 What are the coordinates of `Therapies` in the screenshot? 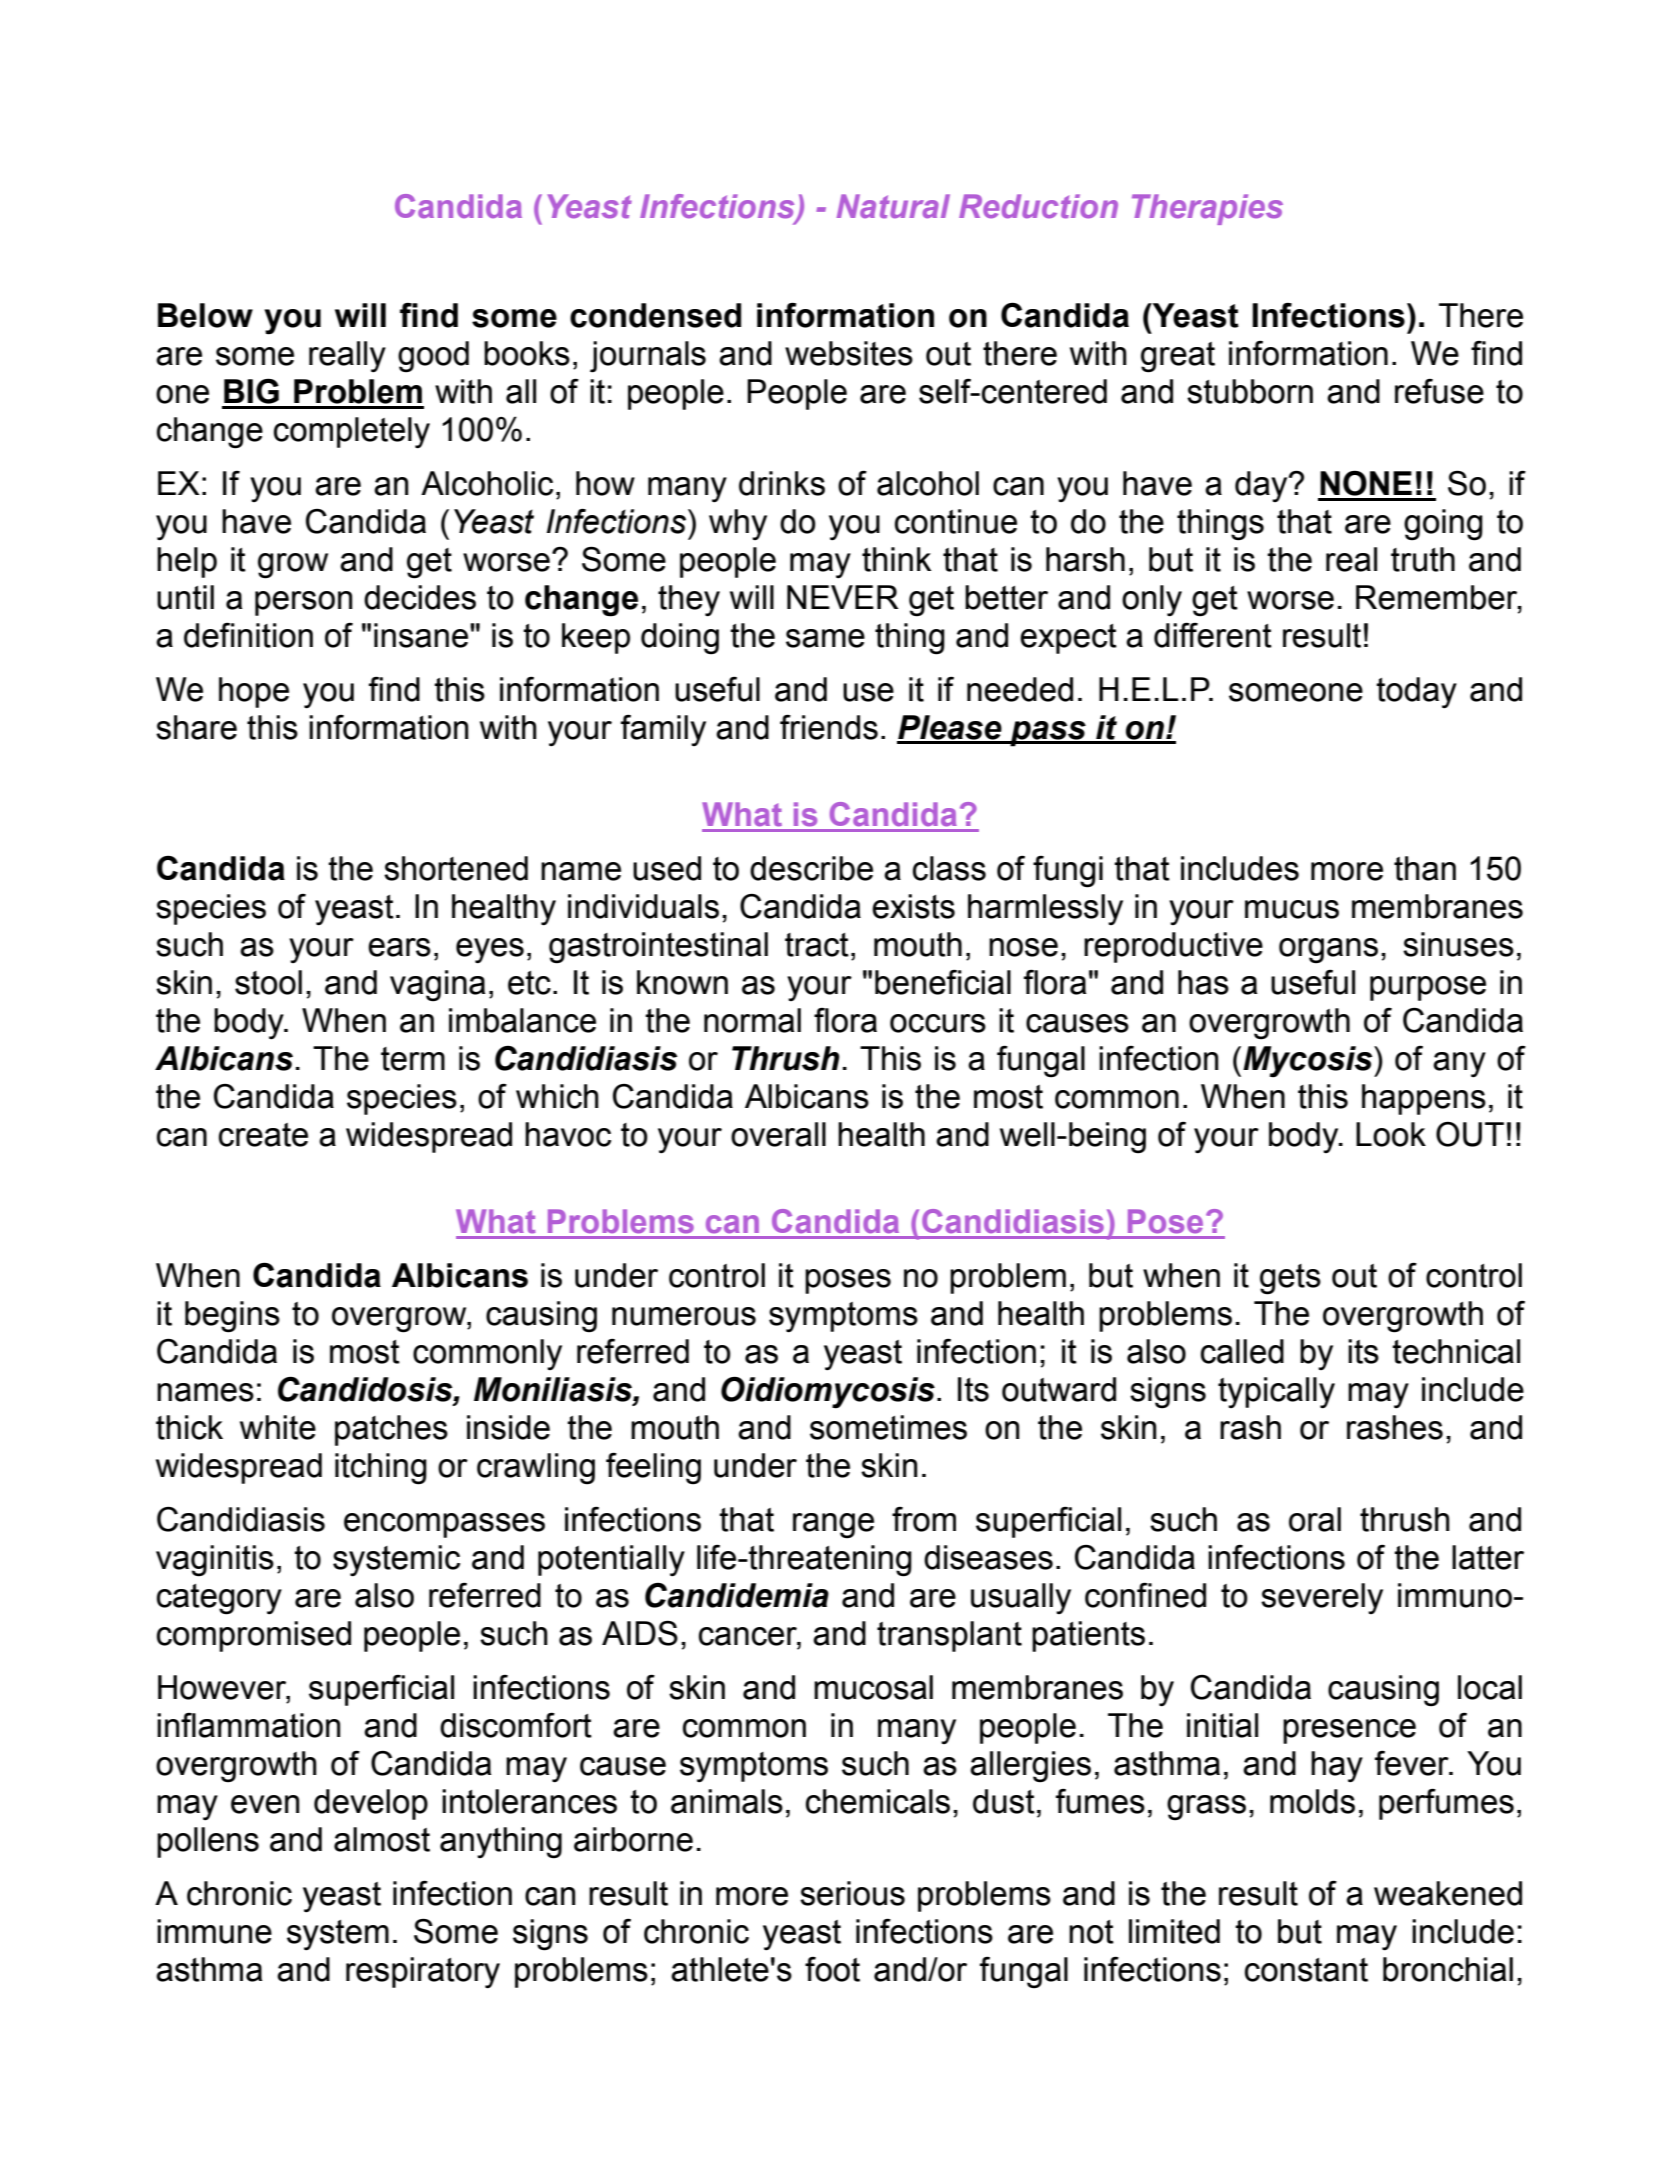 It's located at (1207, 209).
